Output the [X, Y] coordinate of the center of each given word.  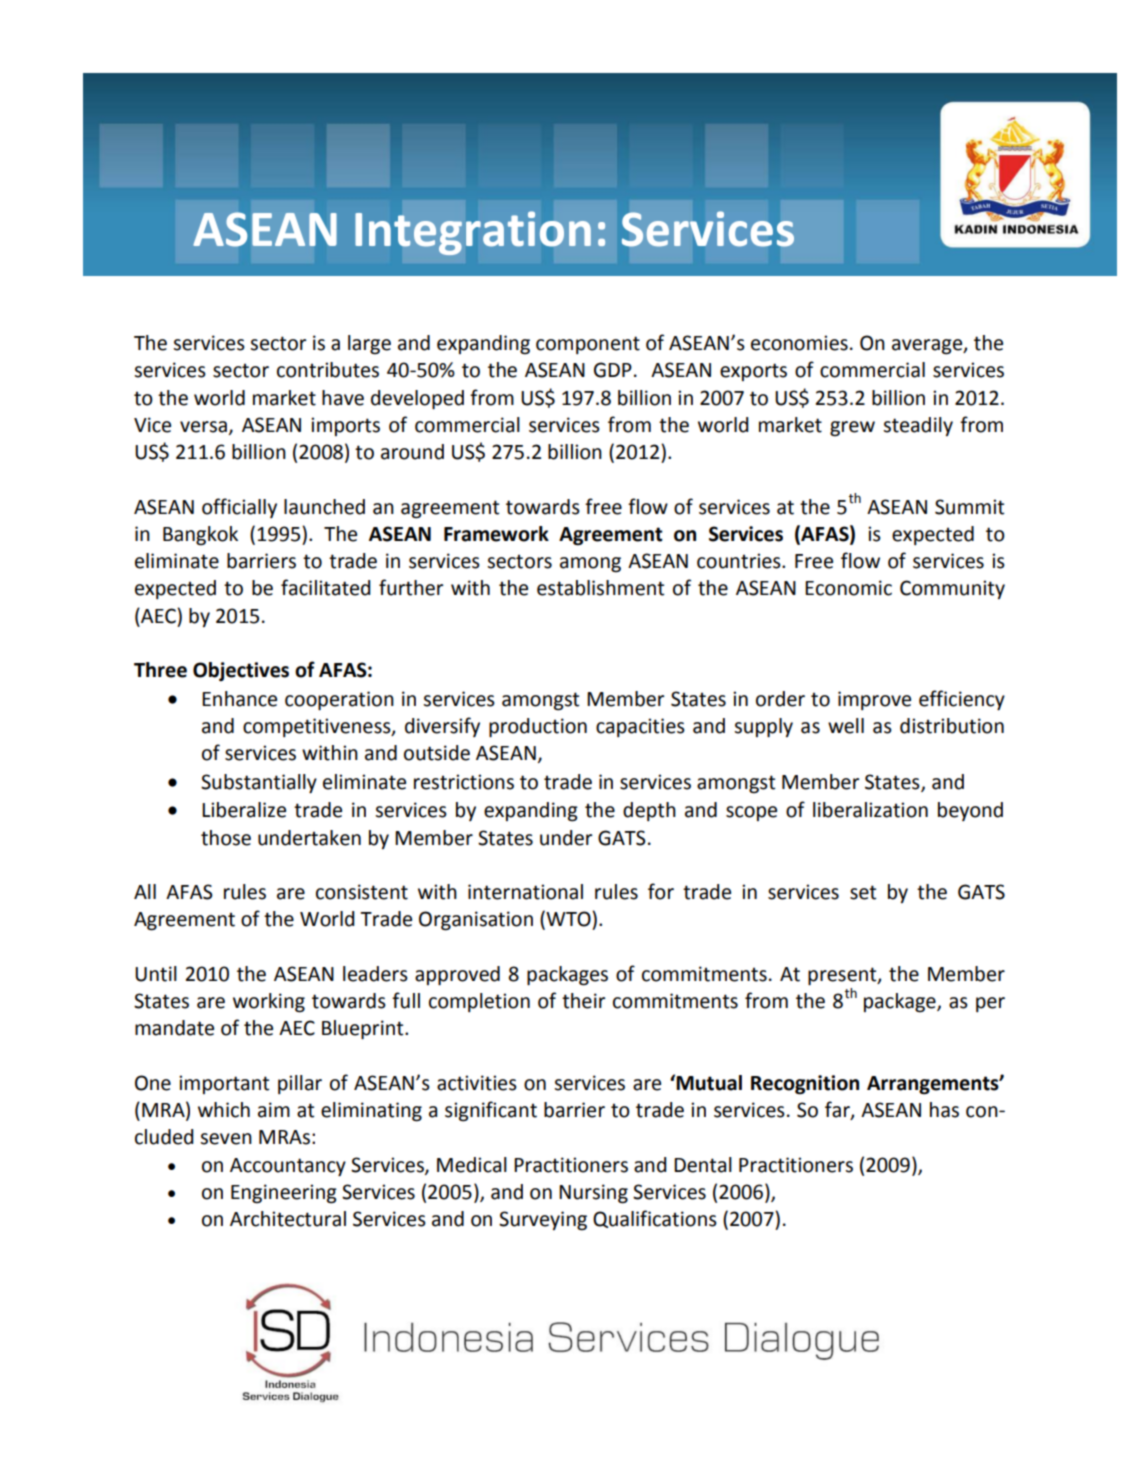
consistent [362, 892]
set [863, 892]
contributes [328, 370]
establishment [600, 588]
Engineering [284, 1194]
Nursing [593, 1194]
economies [799, 343]
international [525, 892]
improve [874, 700]
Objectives [241, 671]
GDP [613, 370]
